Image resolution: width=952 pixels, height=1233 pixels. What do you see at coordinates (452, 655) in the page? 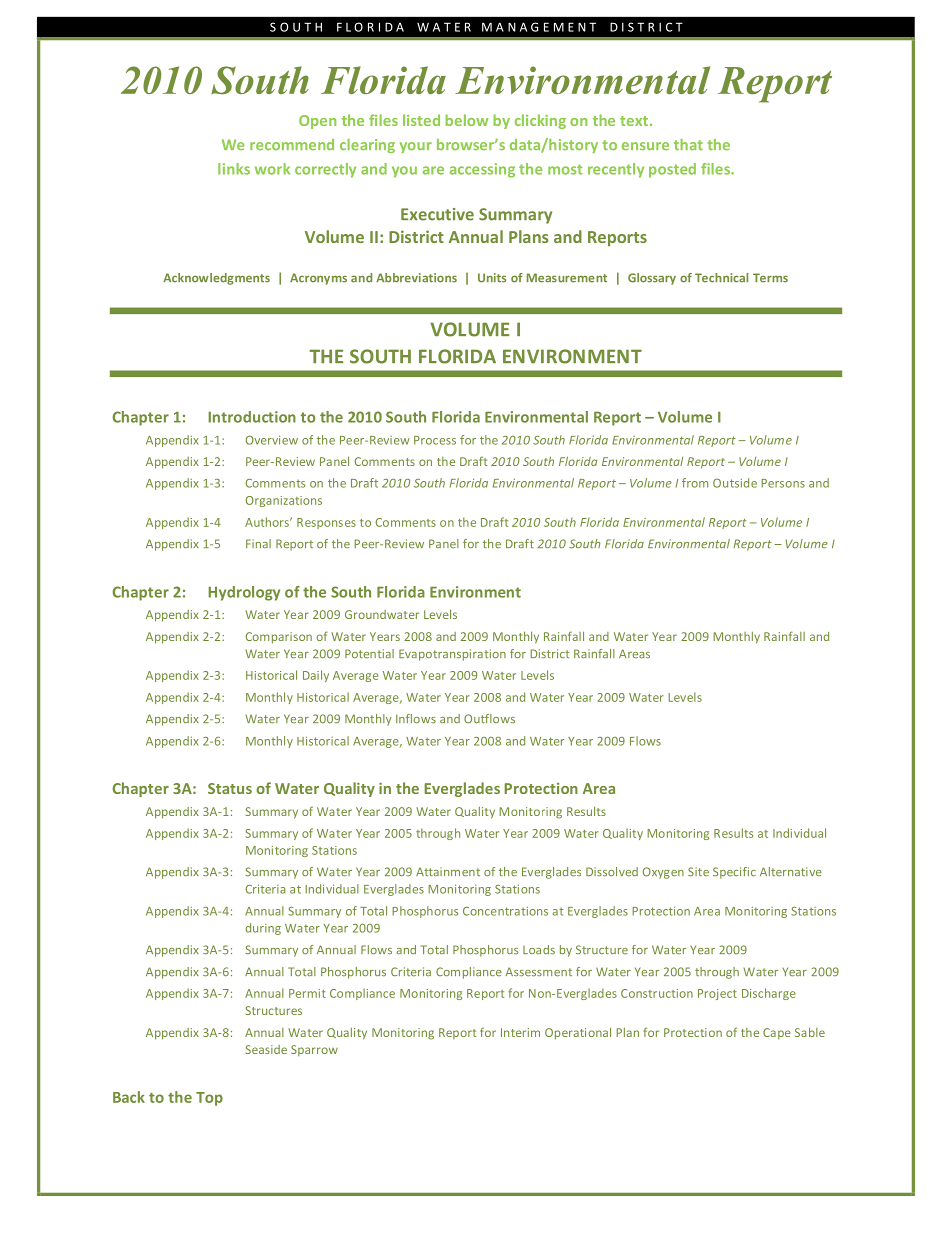
I see `Evapotranspiration` at bounding box center [452, 655].
